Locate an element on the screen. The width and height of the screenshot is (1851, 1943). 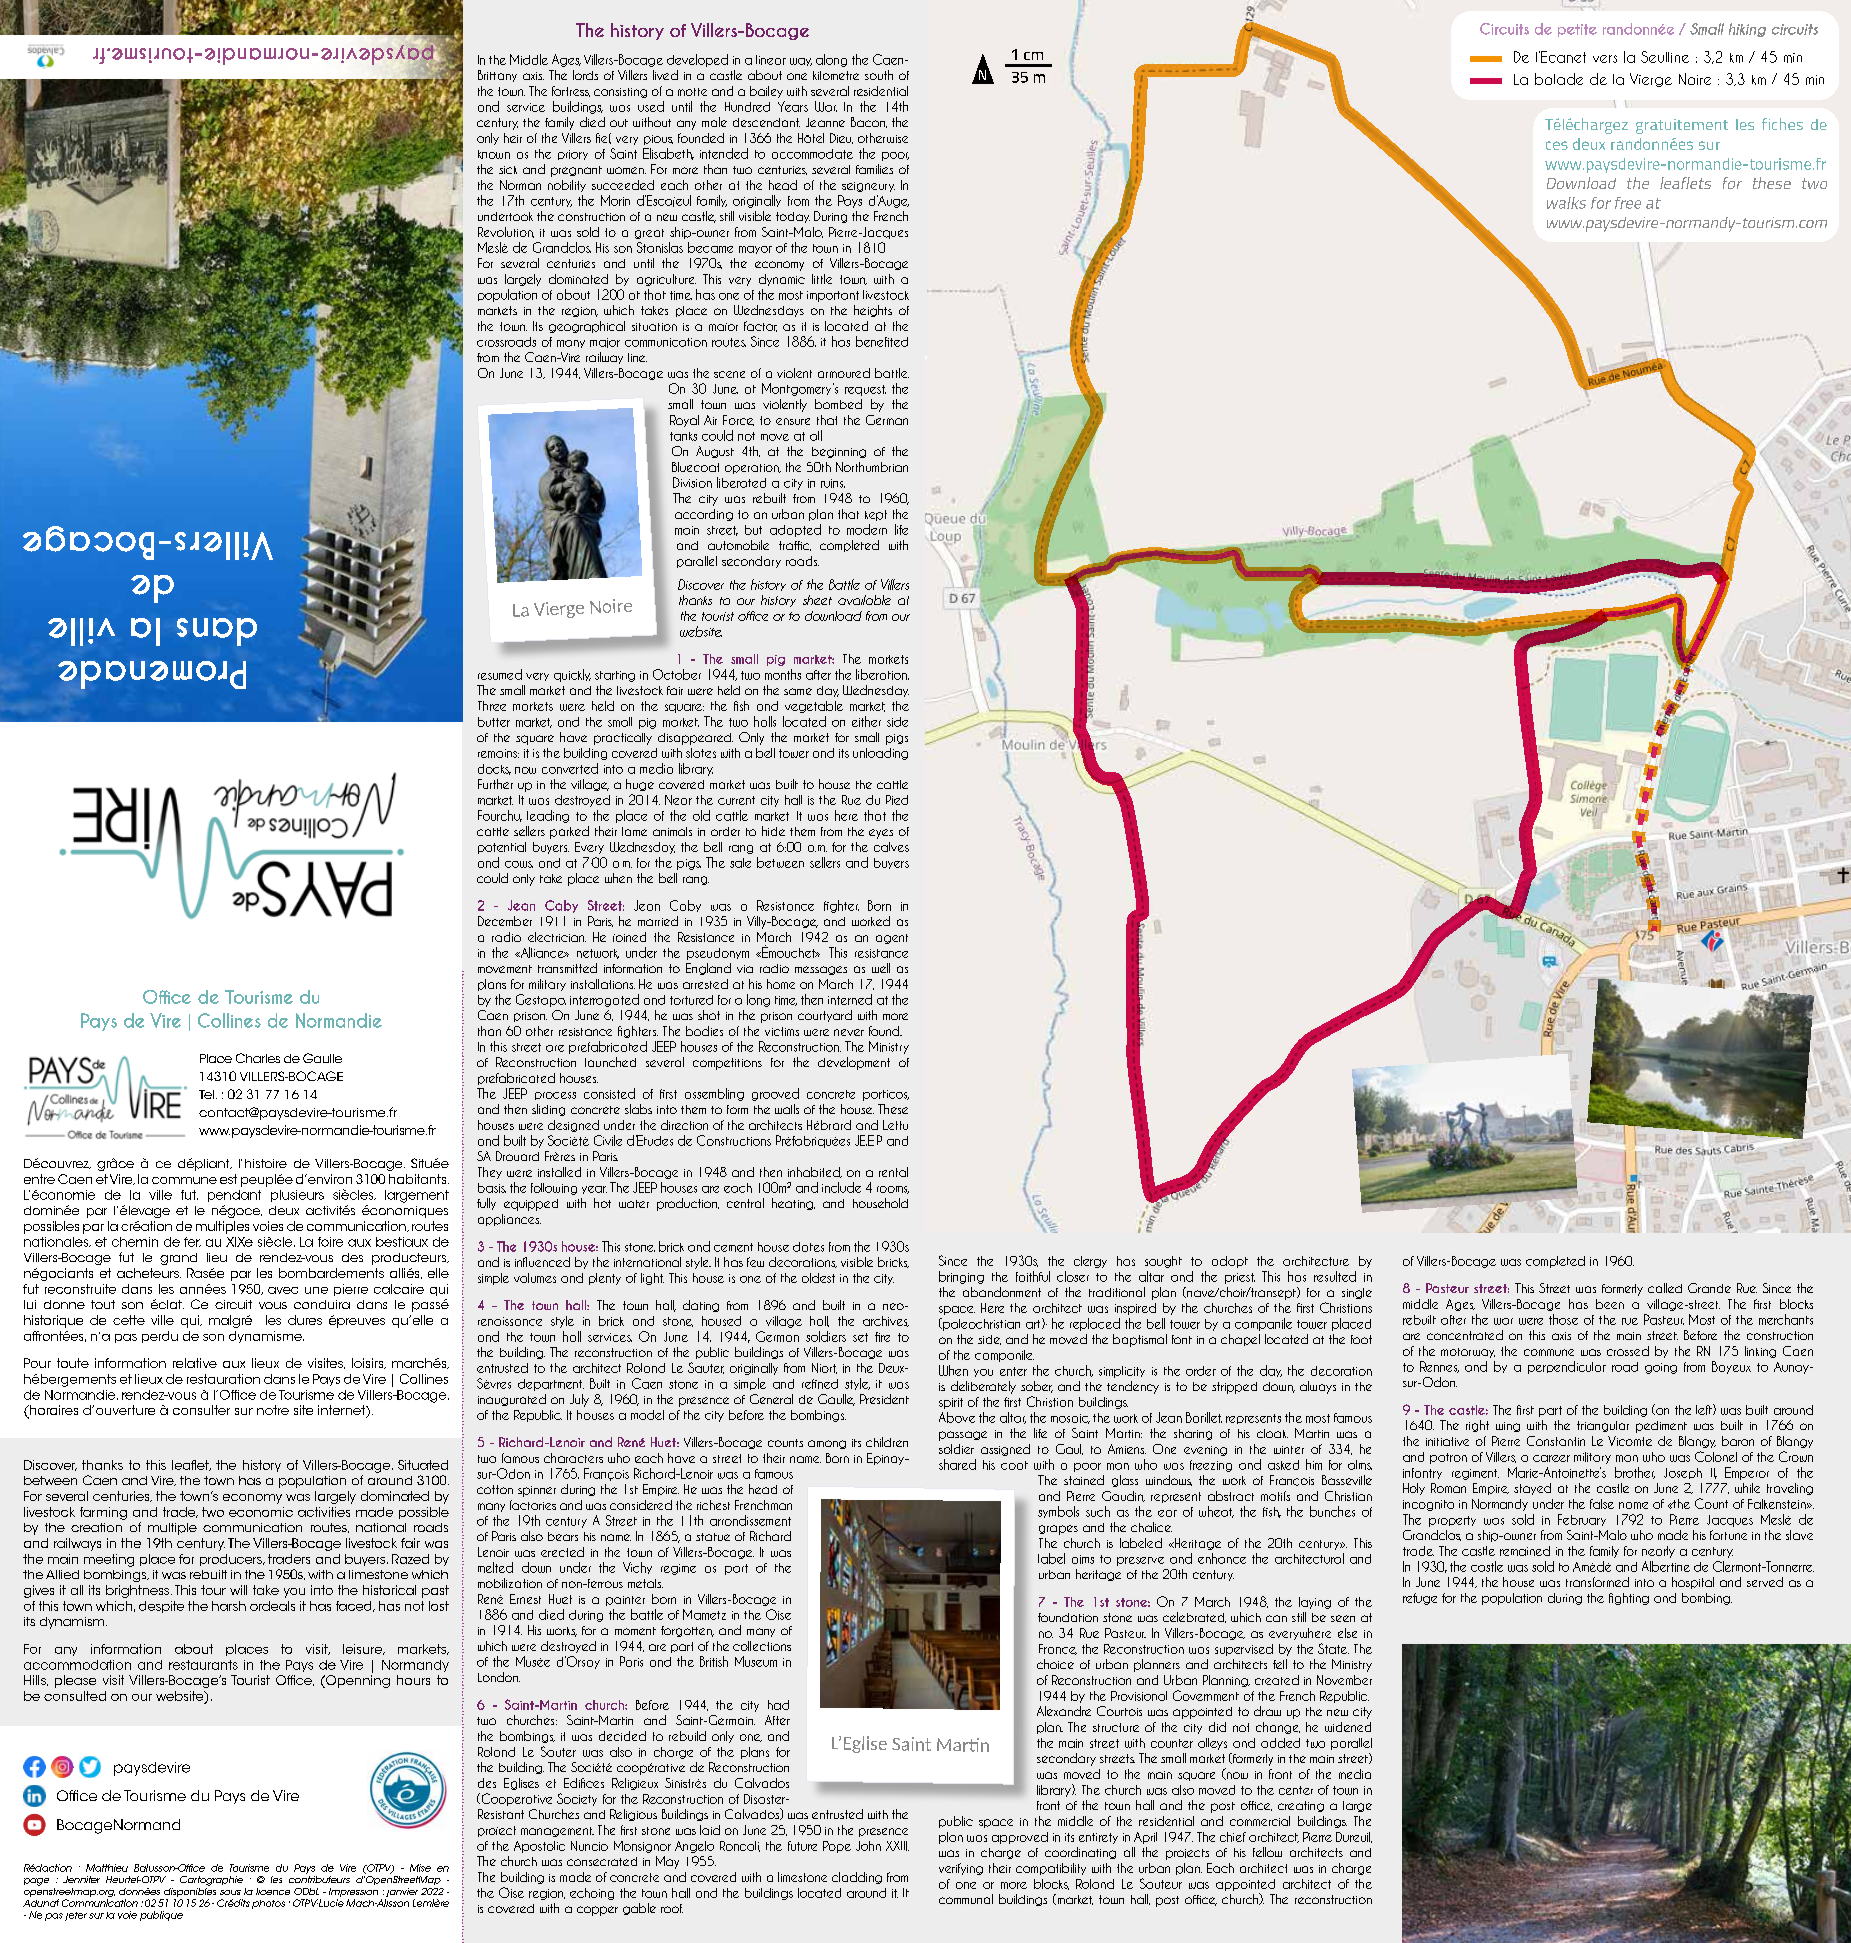
known is located at coordinates (494, 154).
